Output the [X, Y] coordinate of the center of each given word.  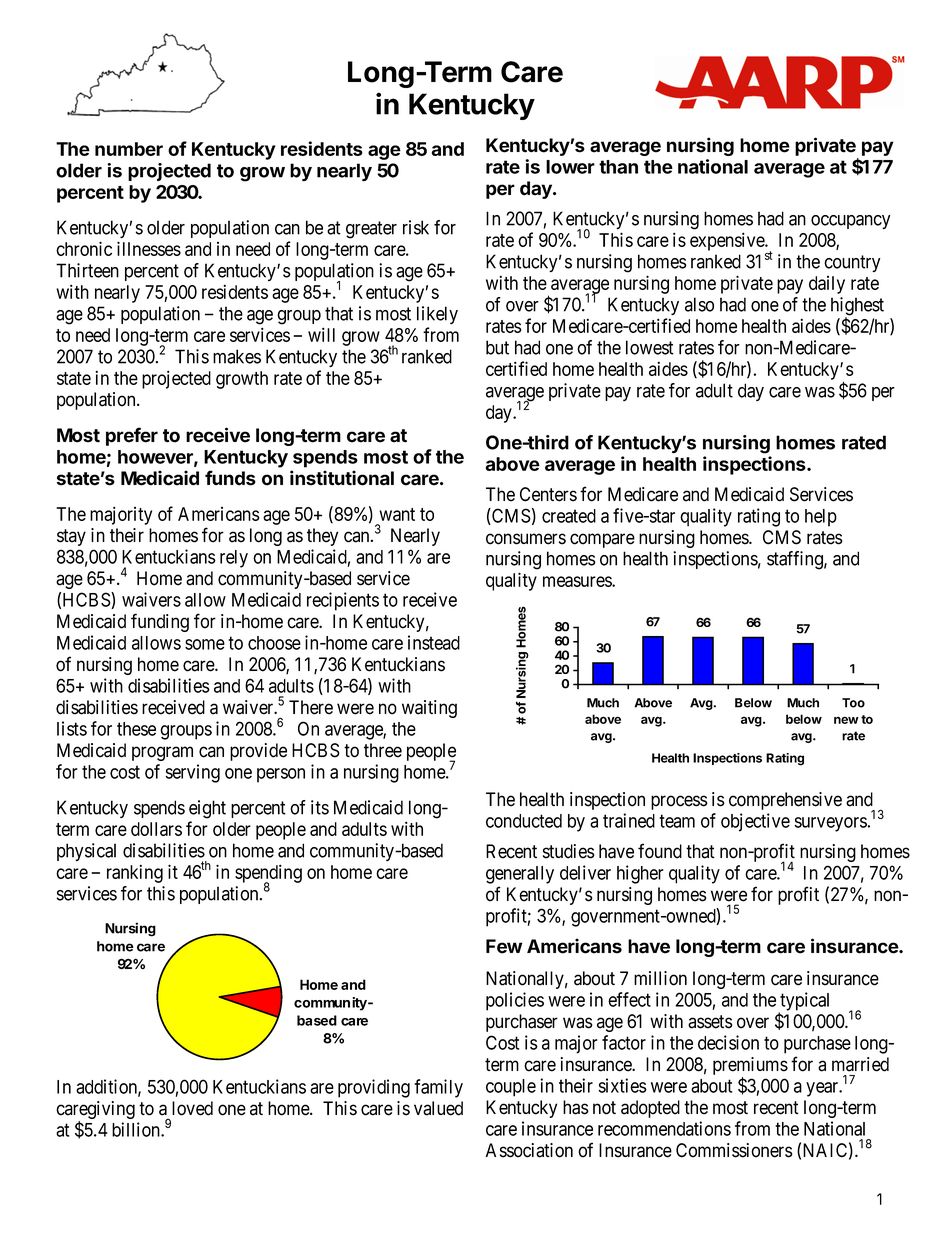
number [129, 149]
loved [192, 1108]
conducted [524, 821]
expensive [728, 241]
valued [438, 1108]
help [821, 518]
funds [230, 478]
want [397, 514]
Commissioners [734, 1150]
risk [416, 227]
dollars [156, 829]
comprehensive [785, 801]
